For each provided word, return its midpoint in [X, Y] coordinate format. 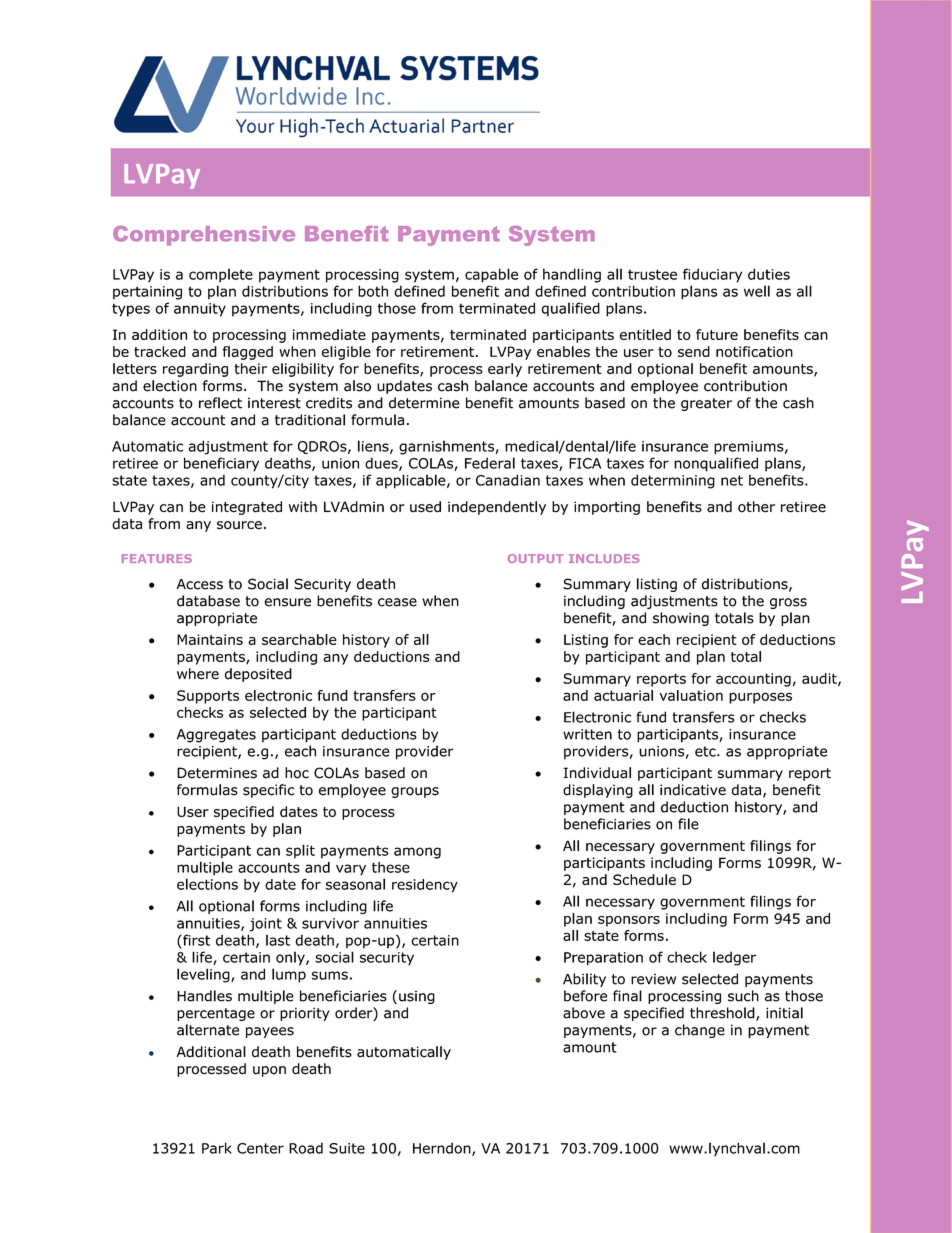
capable [491, 275]
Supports [208, 697]
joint [265, 925]
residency [425, 886]
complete [221, 275]
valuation [691, 695]
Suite [347, 1148]
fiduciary [712, 275]
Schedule [644, 879]
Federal [490, 463]
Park [217, 1148]
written [587, 734]
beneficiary [221, 464]
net [732, 480]
